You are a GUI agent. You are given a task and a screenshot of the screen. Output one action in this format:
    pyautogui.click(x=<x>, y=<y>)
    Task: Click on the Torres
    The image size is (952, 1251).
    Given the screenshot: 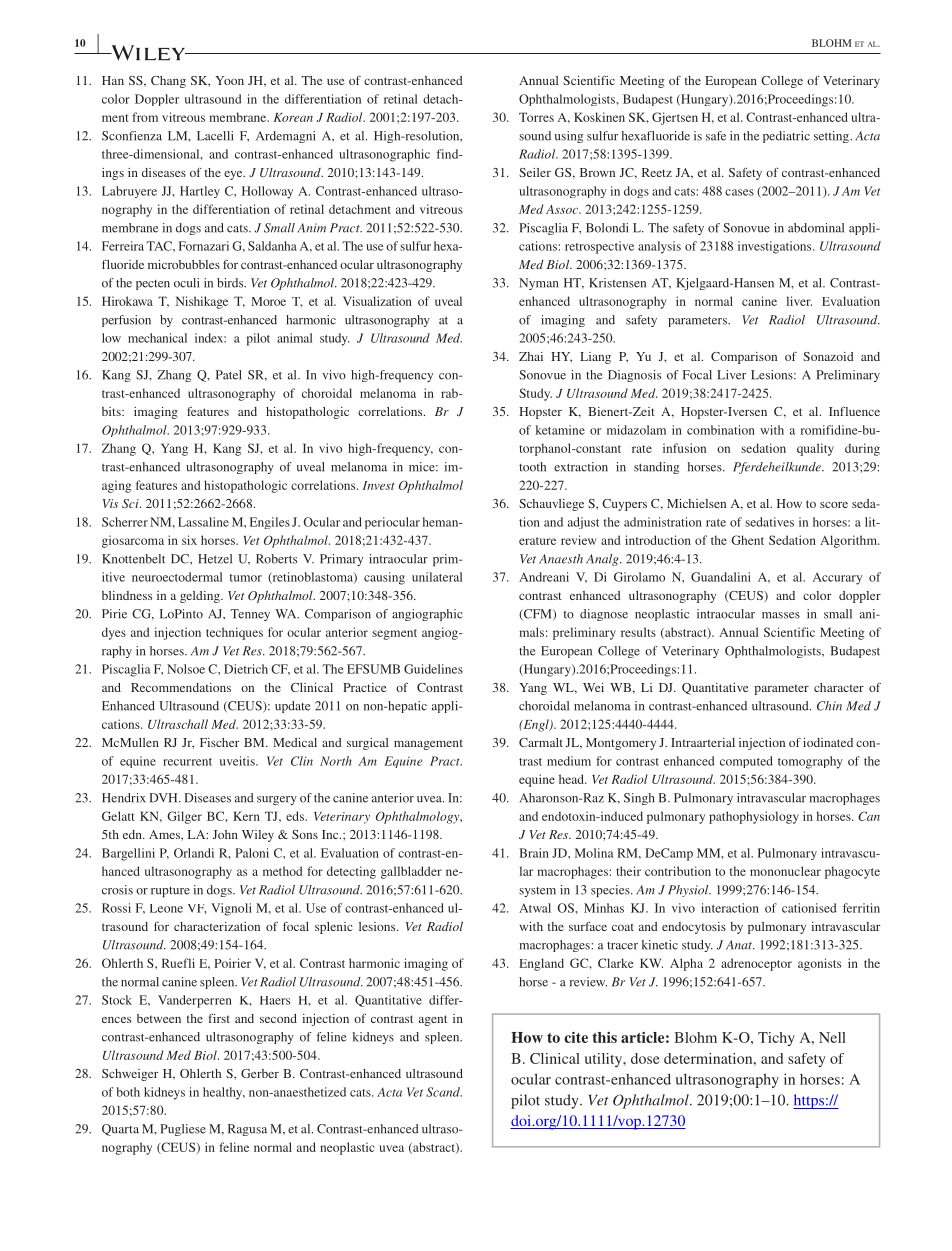 What is the action you would take?
    pyautogui.click(x=536, y=117)
